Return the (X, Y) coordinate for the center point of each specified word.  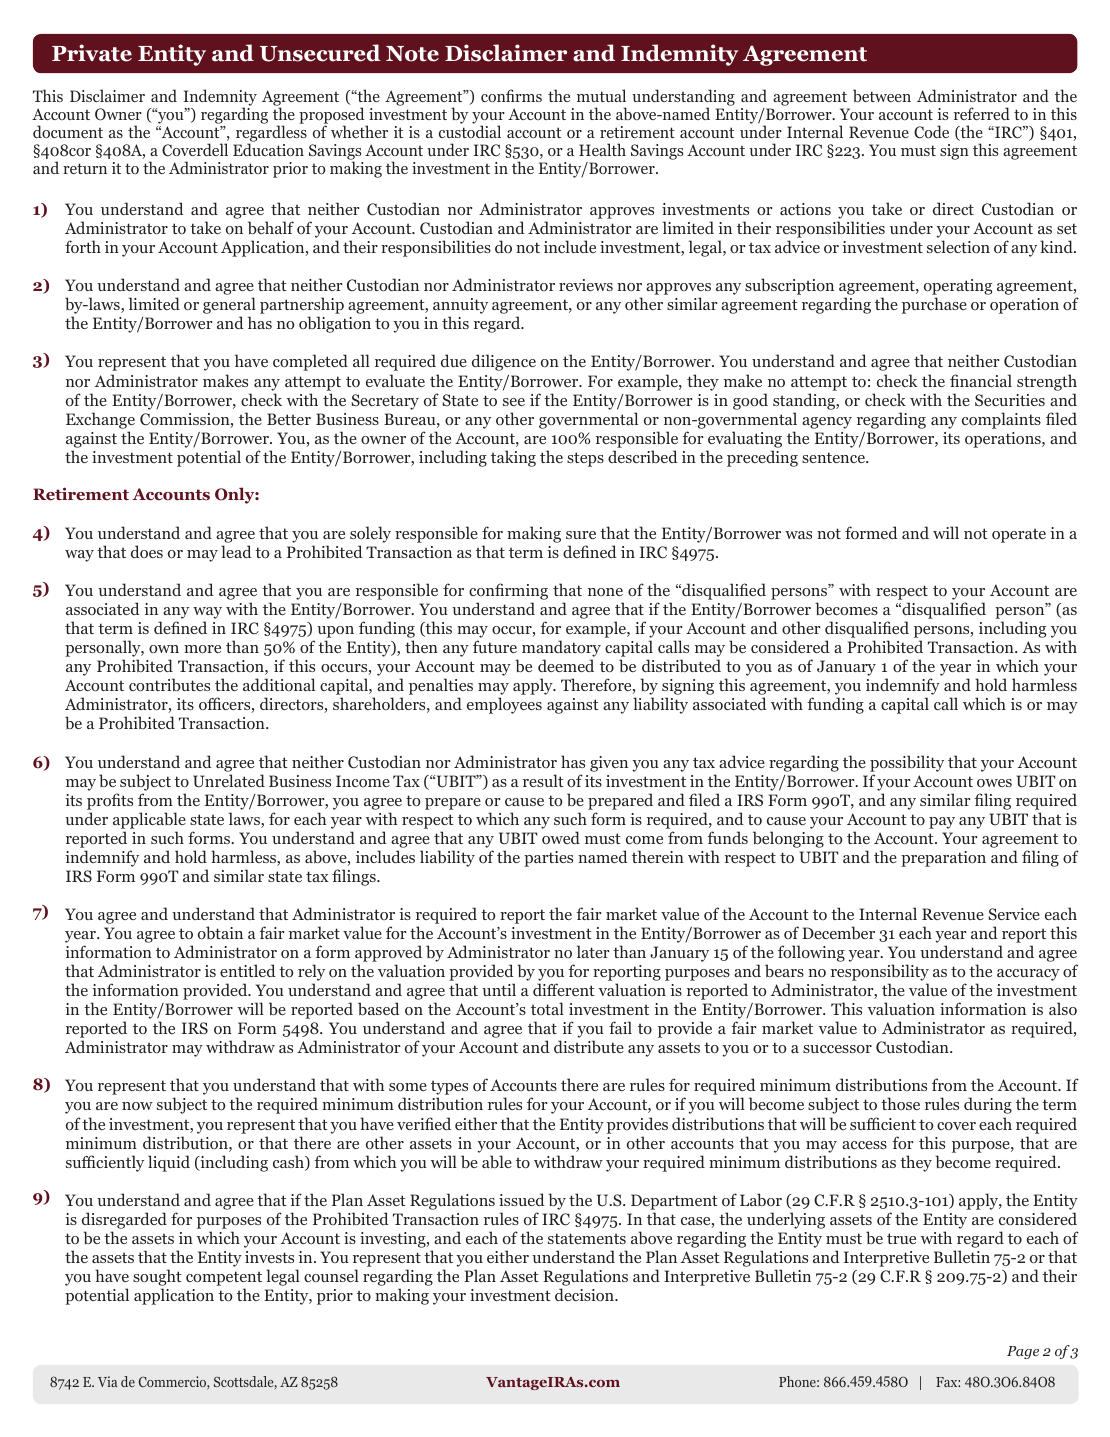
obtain (220, 932)
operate (1019, 536)
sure (581, 535)
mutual (601, 95)
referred (982, 113)
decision (585, 1294)
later (593, 951)
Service (1014, 914)
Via (108, 1381)
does (147, 551)
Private (92, 53)
